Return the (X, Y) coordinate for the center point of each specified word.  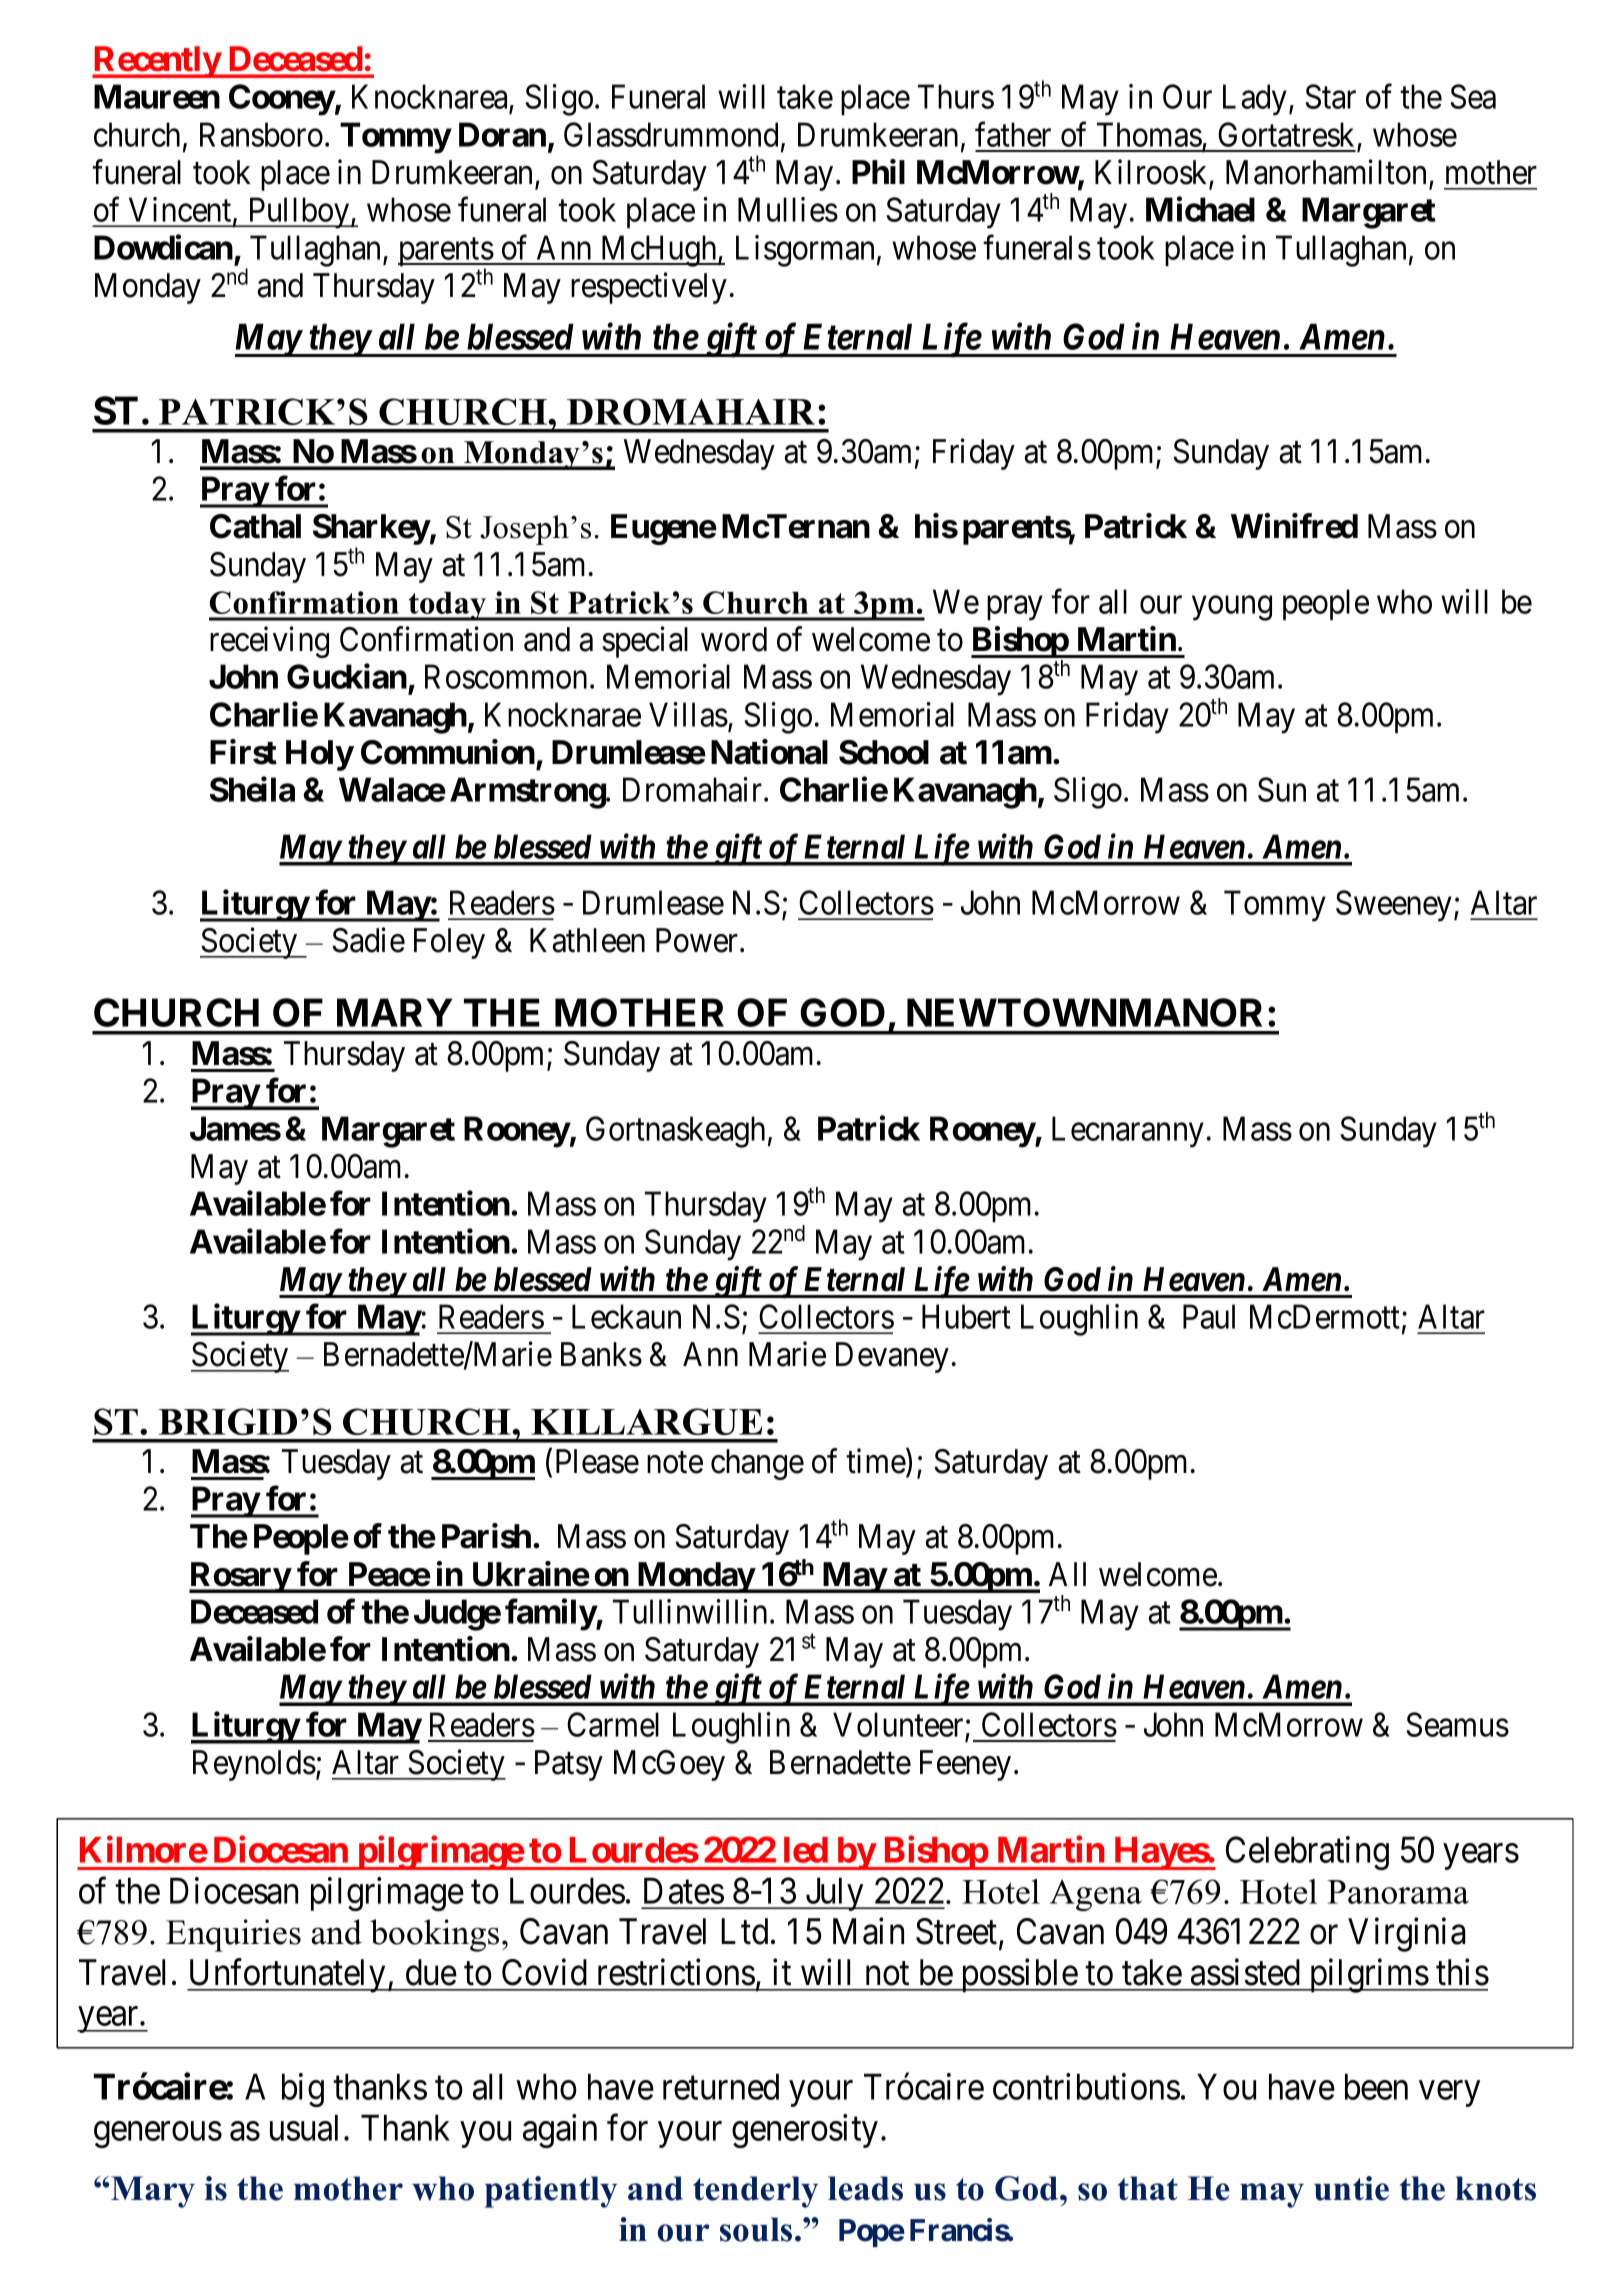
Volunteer (898, 1724)
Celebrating (1307, 1853)
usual (304, 2127)
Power (698, 940)
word (734, 639)
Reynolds (254, 1765)
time (876, 1462)
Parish (486, 1536)
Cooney (282, 100)
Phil (878, 171)
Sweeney (1395, 906)
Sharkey (371, 531)
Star (1330, 96)
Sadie (368, 940)
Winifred (1294, 526)
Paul (1209, 1316)
